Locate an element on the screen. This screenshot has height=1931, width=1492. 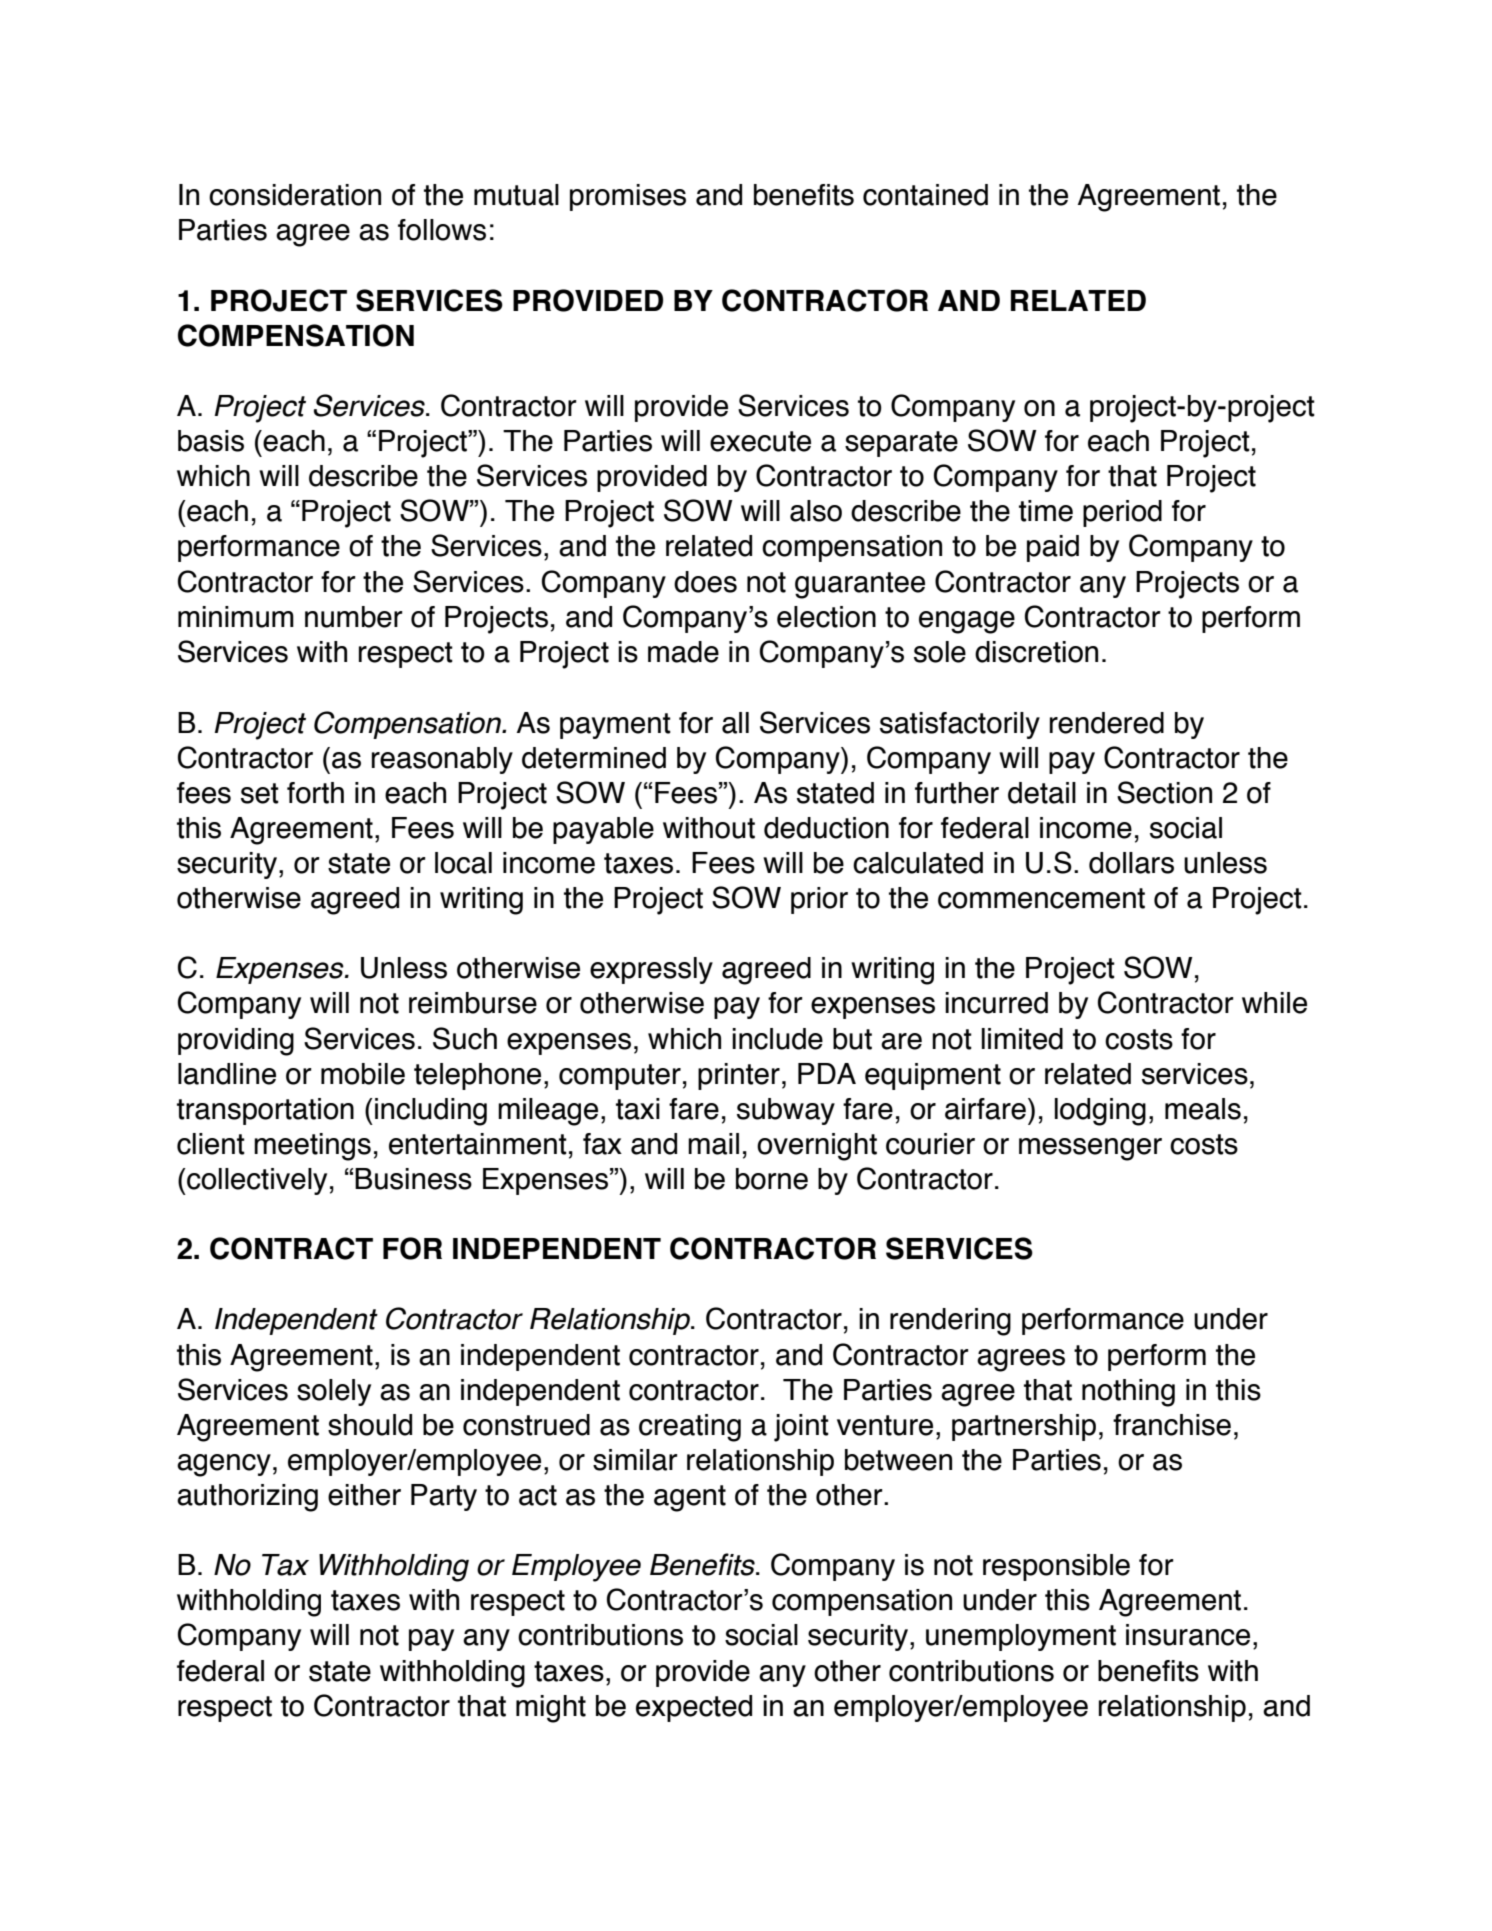
expected is located at coordinates (694, 1708).
